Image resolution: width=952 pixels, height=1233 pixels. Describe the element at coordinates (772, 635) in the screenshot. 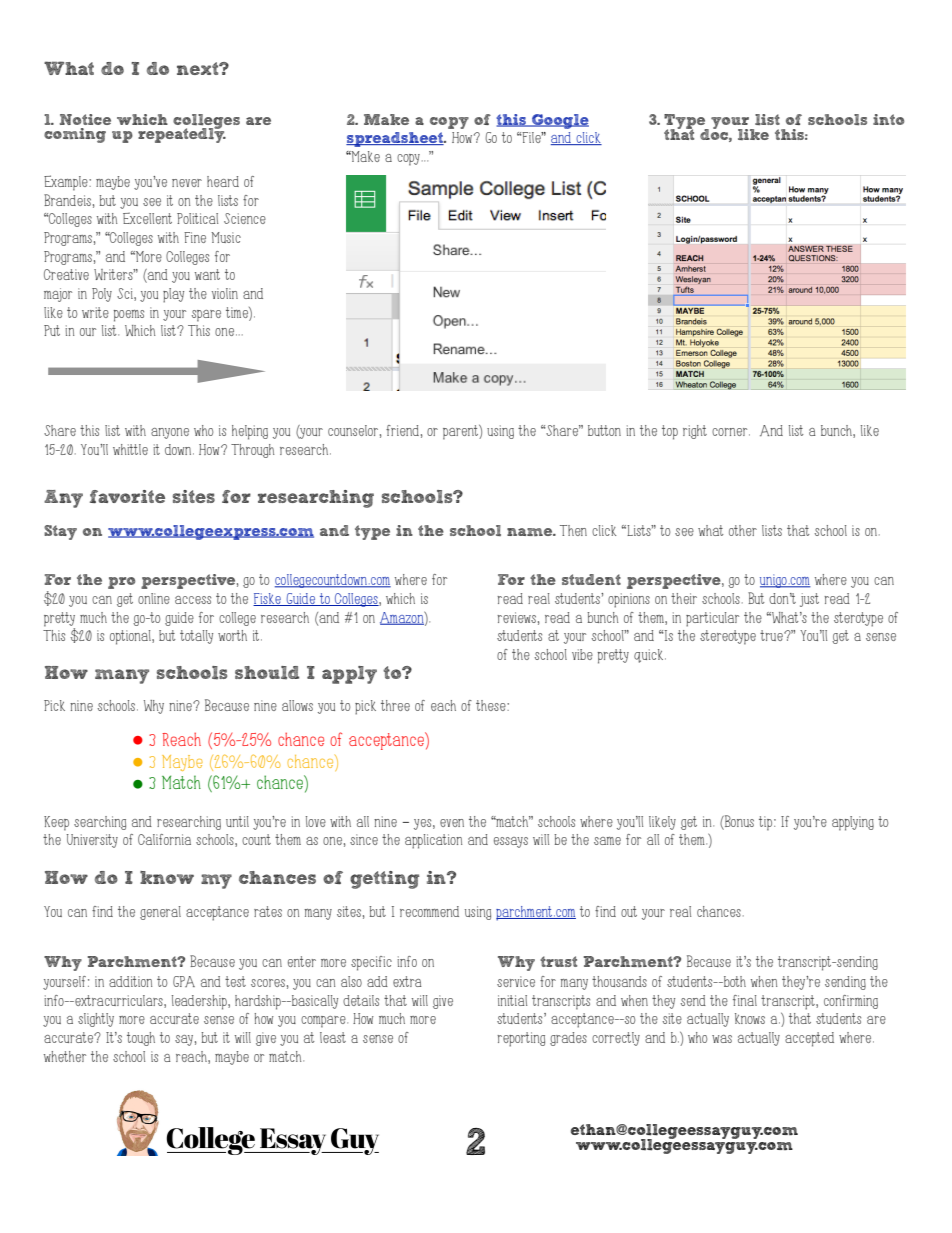

I see `true` at that location.
